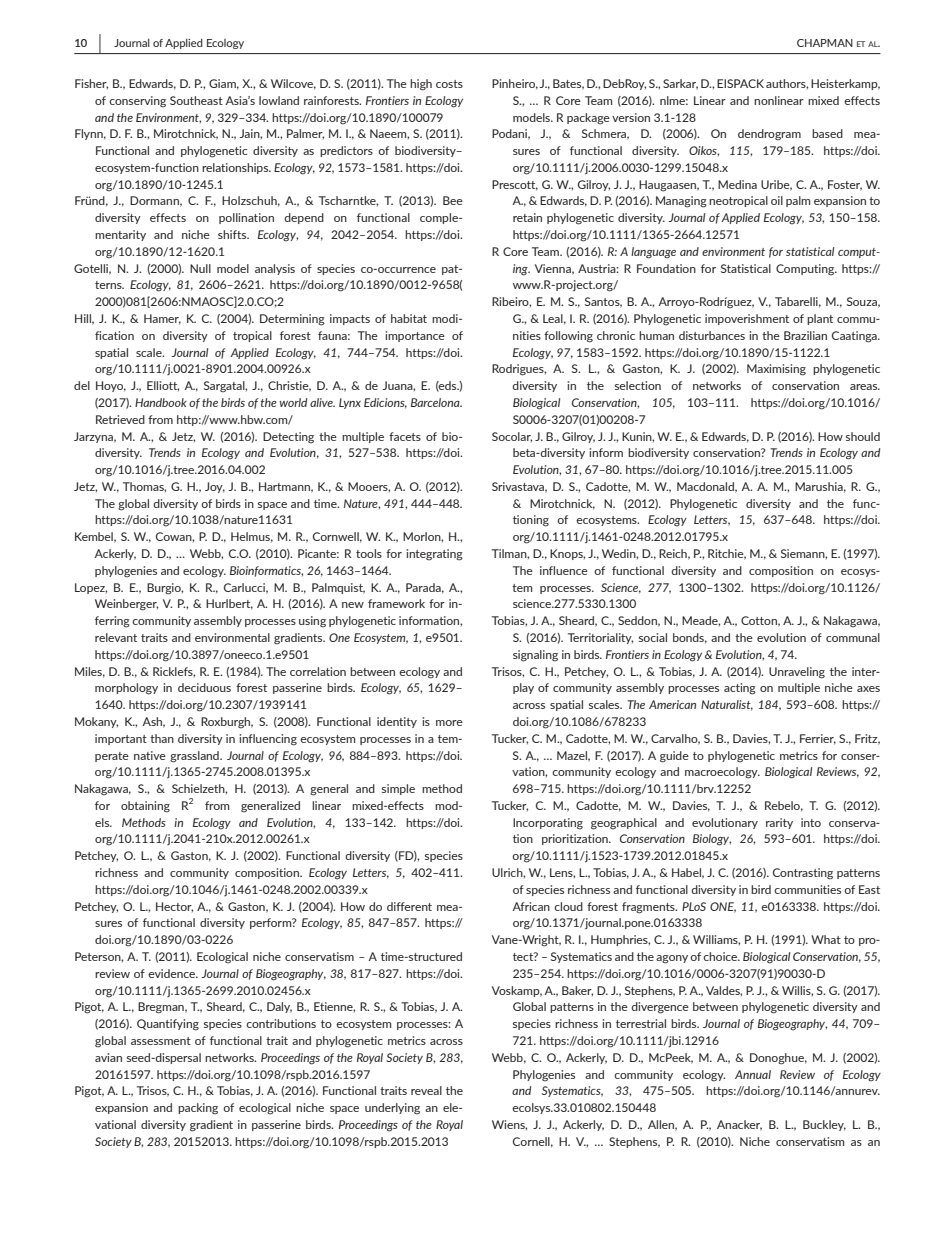 The width and height of the screenshot is (952, 1251). I want to click on CHAPMAN, so click(825, 43).
